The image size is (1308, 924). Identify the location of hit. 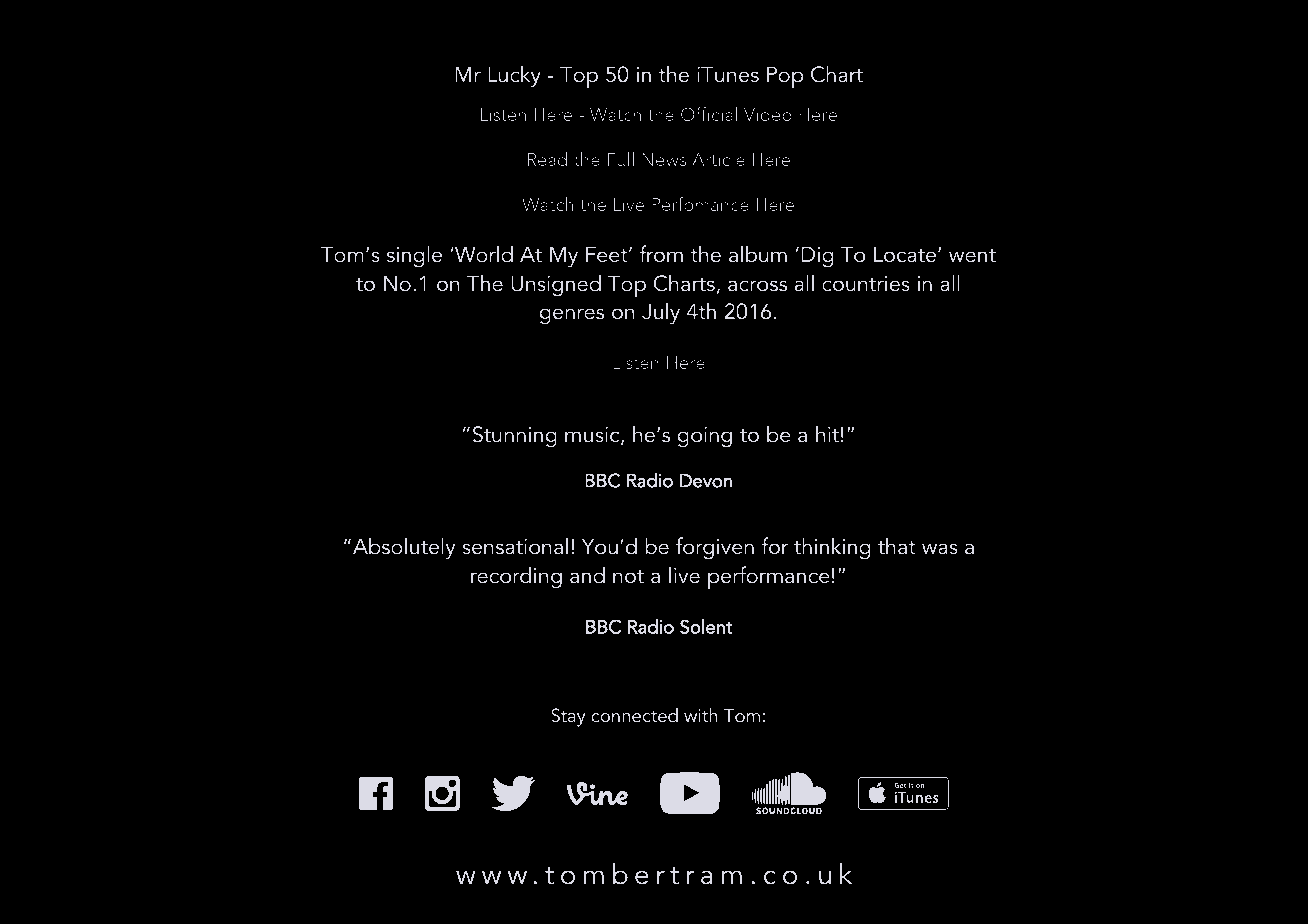
(827, 434).
